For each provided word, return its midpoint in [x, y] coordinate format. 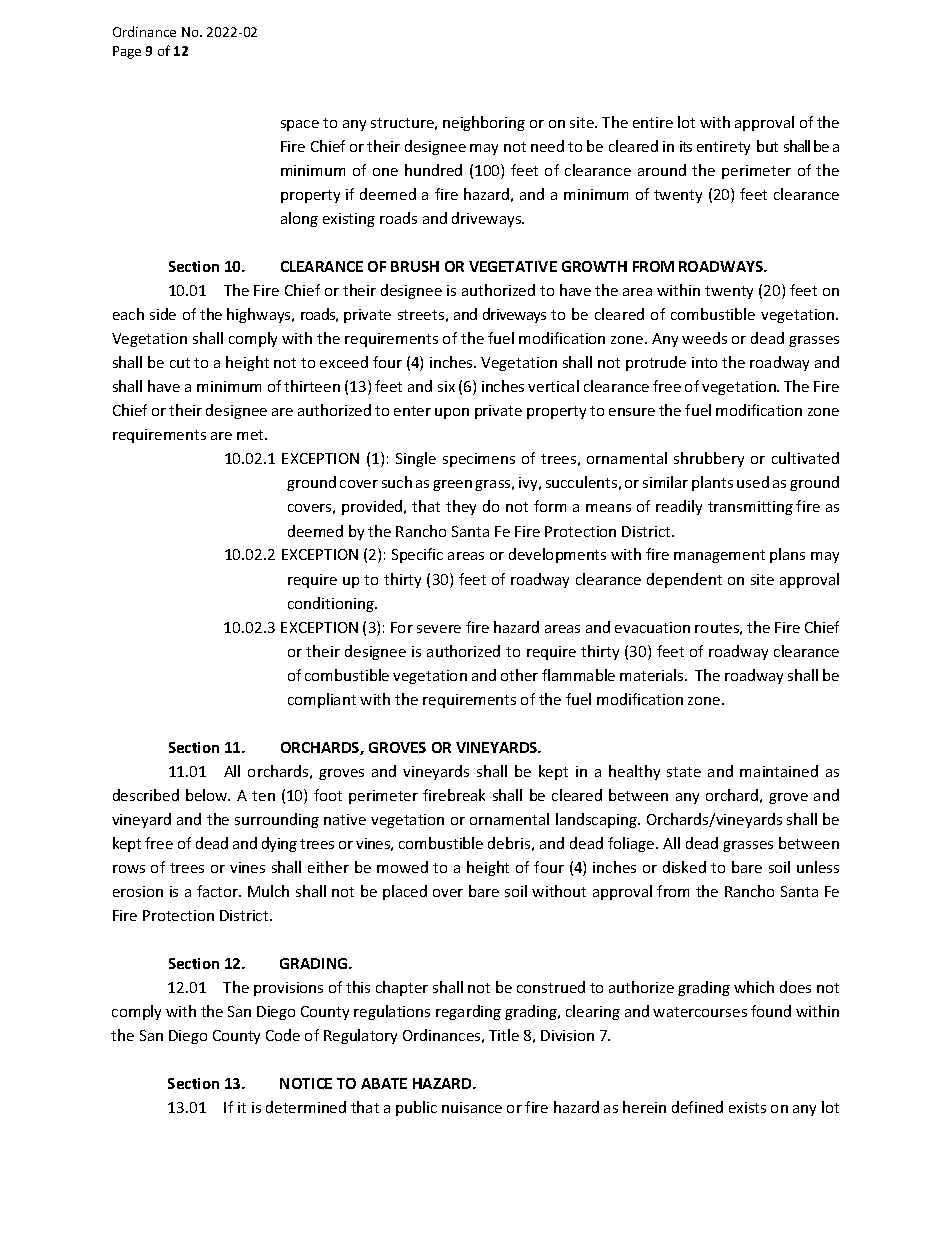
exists [747, 1107]
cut [180, 363]
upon [452, 413]
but [767, 146]
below [208, 795]
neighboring [484, 123]
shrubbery [709, 459]
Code [283, 1035]
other [519, 675]
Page [127, 52]
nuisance [472, 1107]
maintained [779, 771]
